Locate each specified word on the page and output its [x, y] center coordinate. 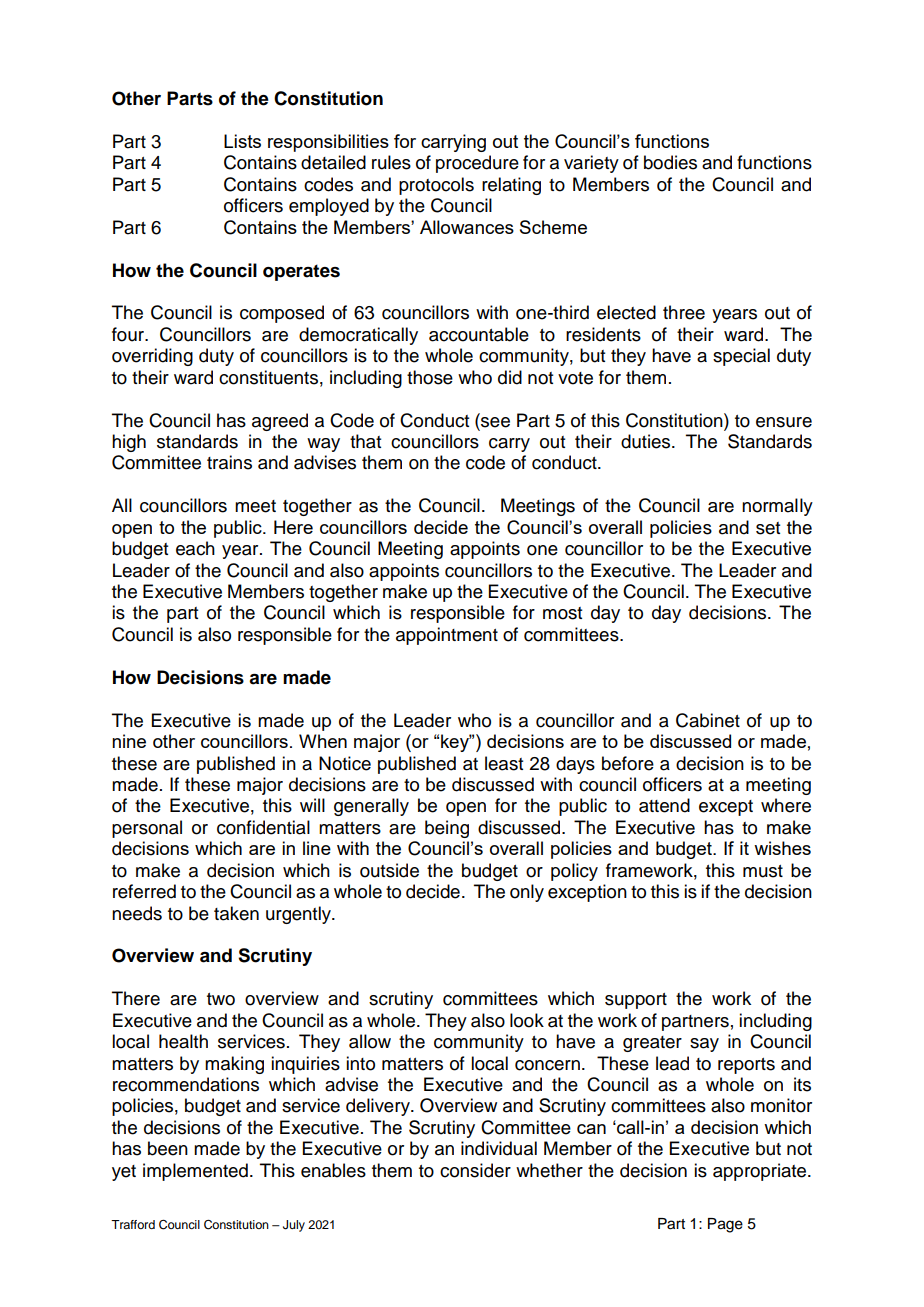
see [494, 421]
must [763, 871]
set [768, 528]
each [195, 548]
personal [147, 829]
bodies [670, 162]
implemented [195, 1172]
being [447, 829]
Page [725, 1225]
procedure [477, 164]
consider [475, 1170]
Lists [242, 141]
